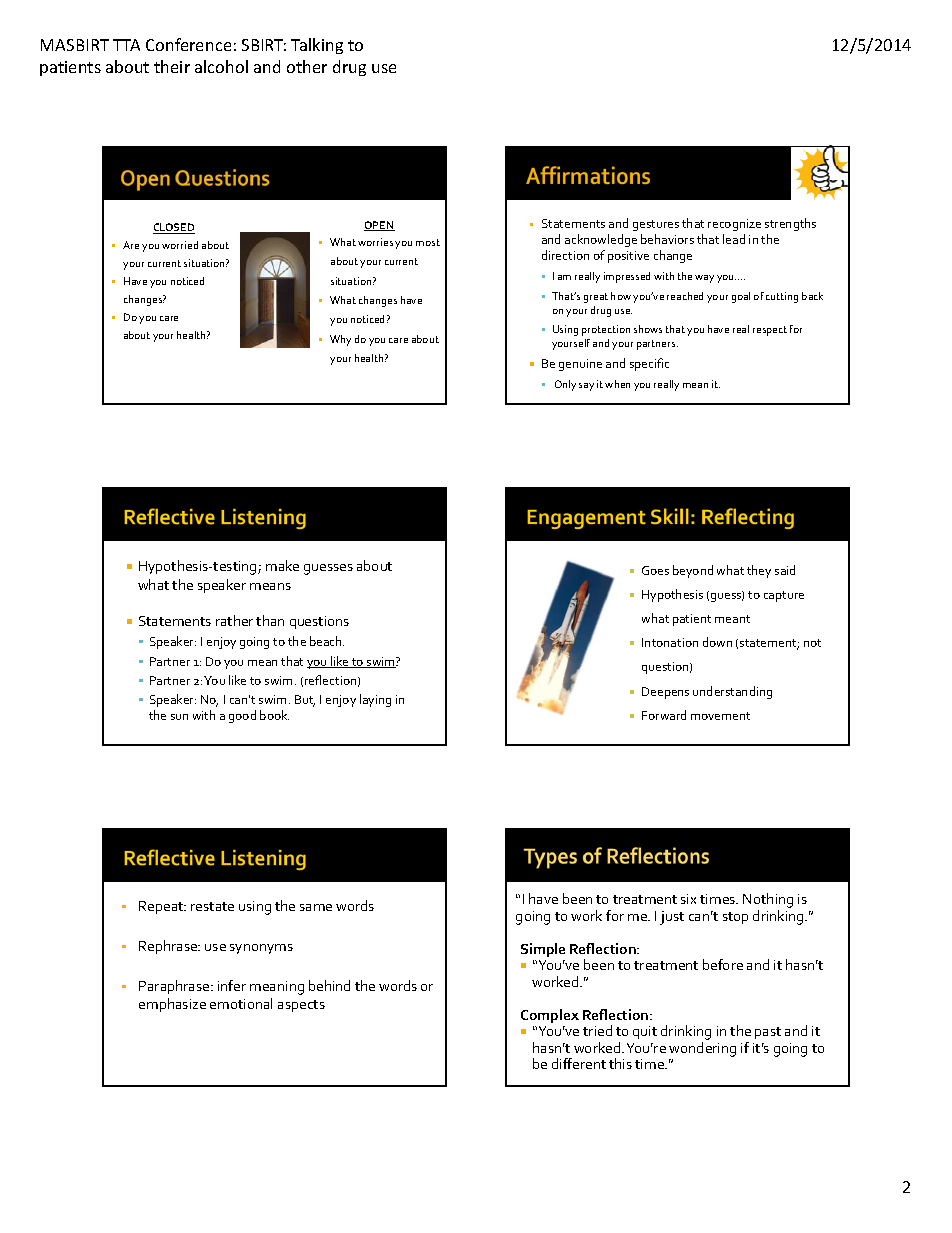  I want to click on make, so click(282, 565).
